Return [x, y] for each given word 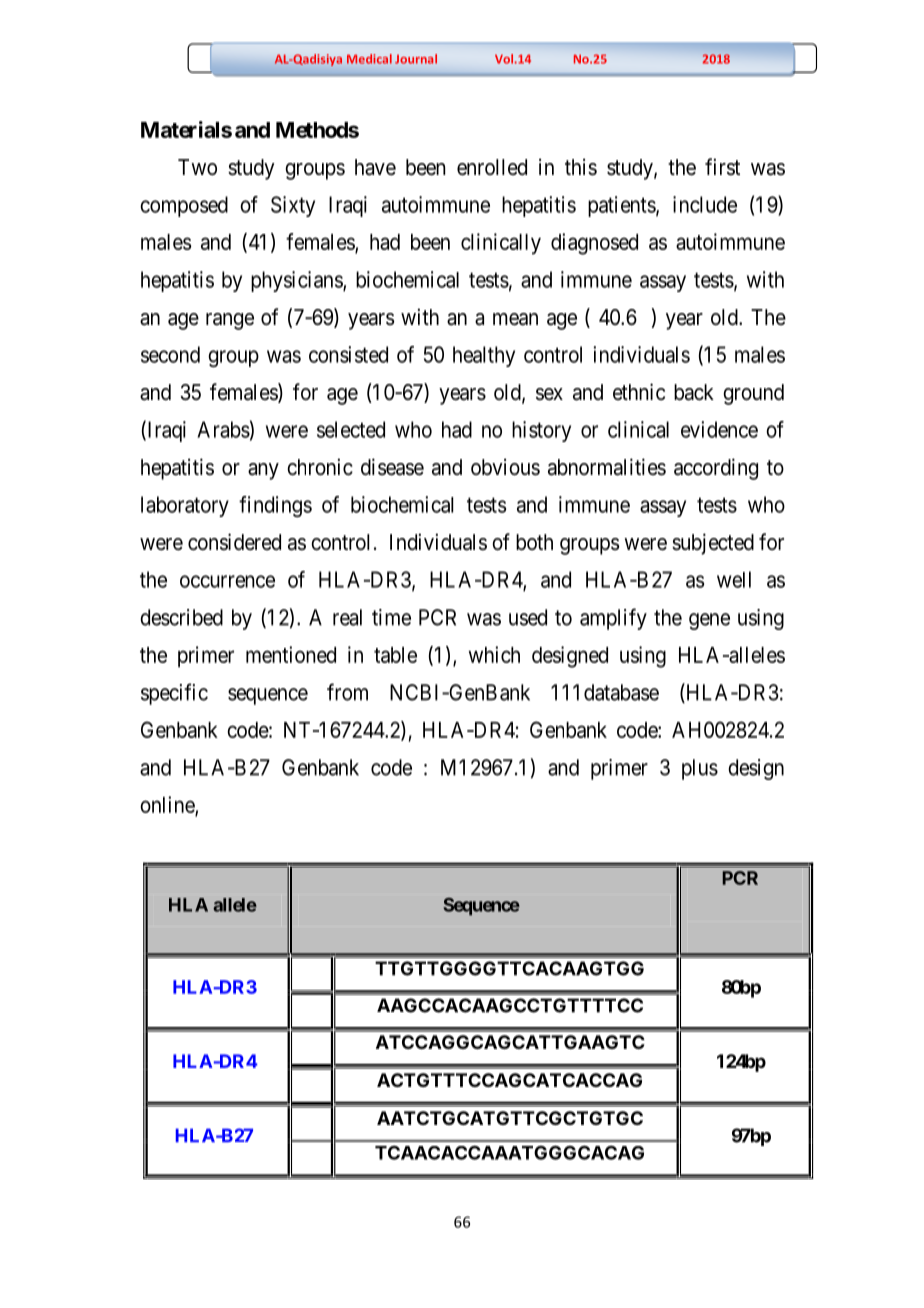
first [722, 167]
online [168, 805]
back [694, 392]
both [534, 542]
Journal [416, 59]
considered [234, 542]
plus [700, 769]
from [347, 692]
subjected [713, 544]
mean [515, 319]
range [230, 321]
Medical [369, 59]
